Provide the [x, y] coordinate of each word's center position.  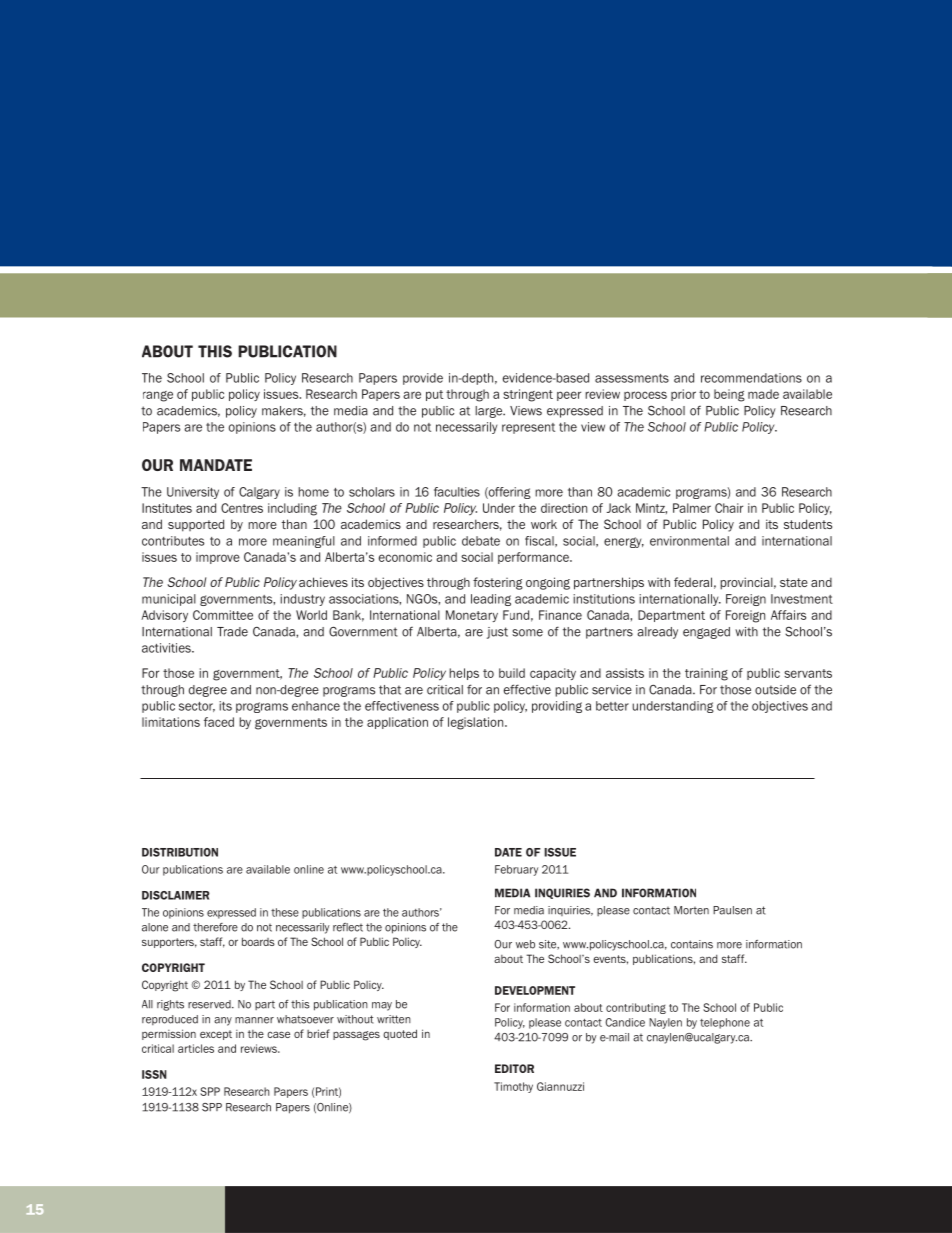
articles [196, 1048]
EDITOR [514, 1068]
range [158, 396]
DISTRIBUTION [180, 852]
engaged [706, 633]
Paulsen [732, 910]
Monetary [472, 616]
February [516, 870]
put [434, 395]
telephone [725, 1023]
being [729, 395]
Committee [223, 615]
